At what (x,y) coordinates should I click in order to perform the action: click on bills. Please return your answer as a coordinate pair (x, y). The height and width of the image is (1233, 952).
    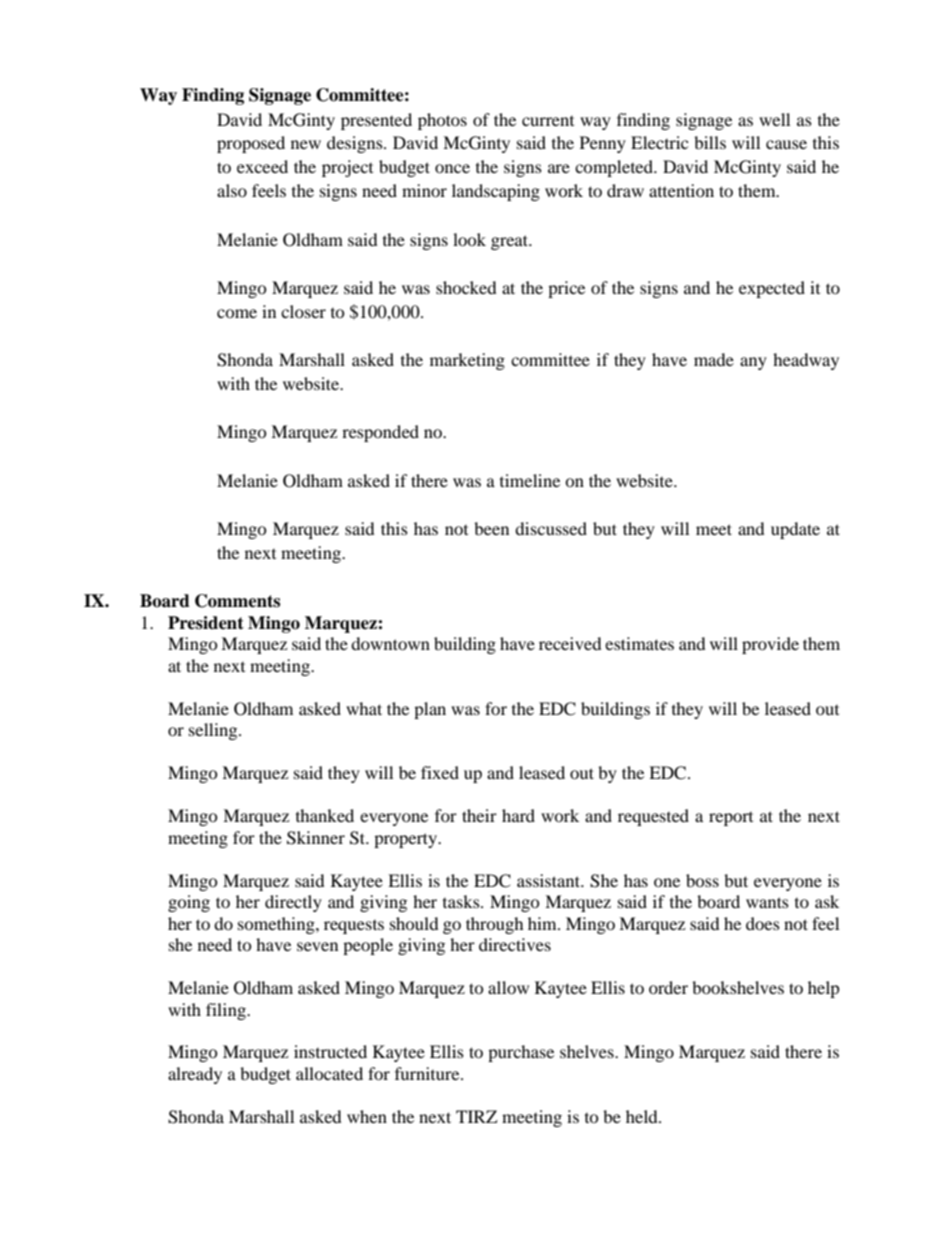
    Looking at the image, I should click on (710, 142).
